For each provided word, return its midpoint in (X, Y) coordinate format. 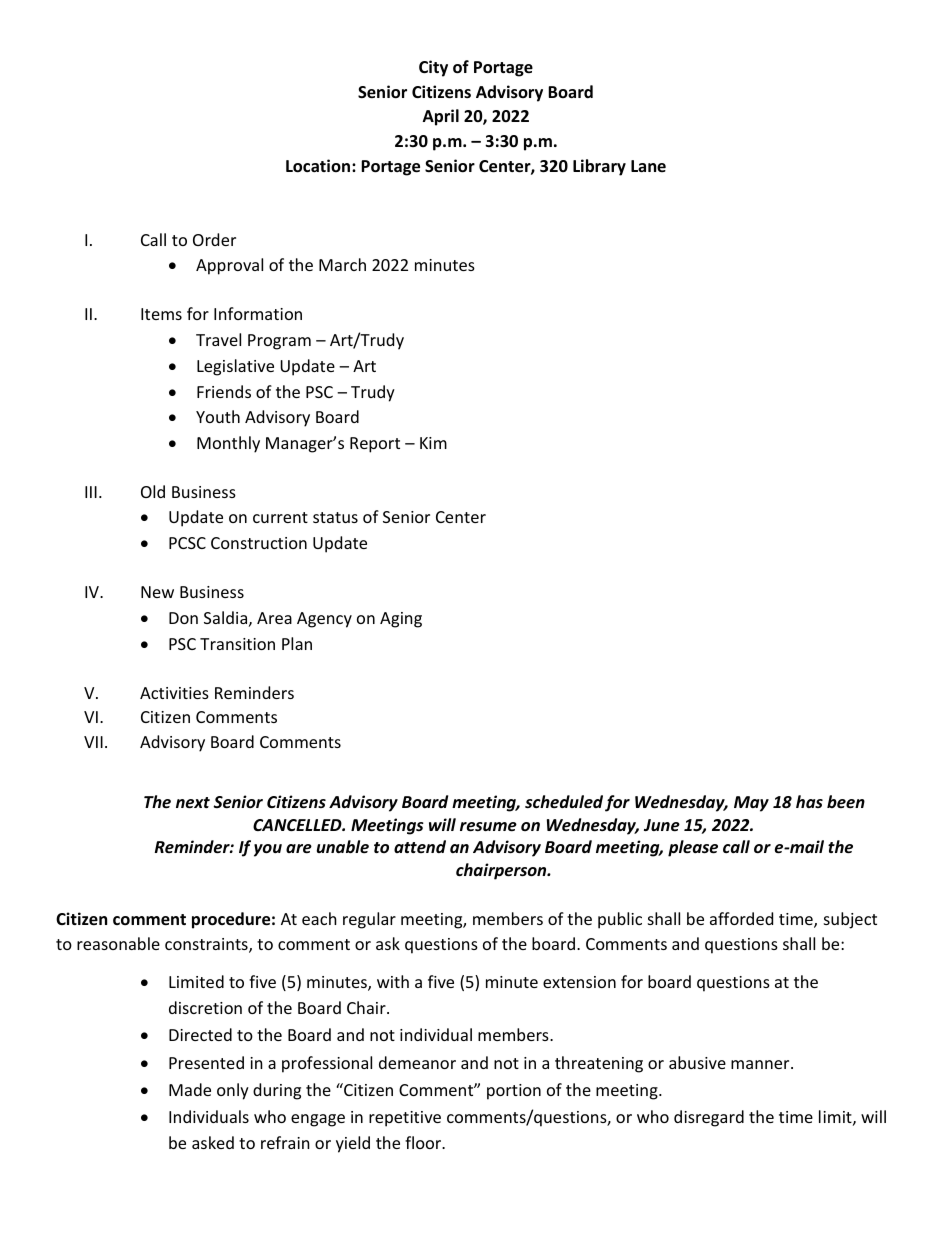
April (441, 117)
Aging (401, 620)
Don (183, 618)
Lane (648, 166)
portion (514, 1092)
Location (319, 166)
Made (190, 1089)
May (751, 804)
